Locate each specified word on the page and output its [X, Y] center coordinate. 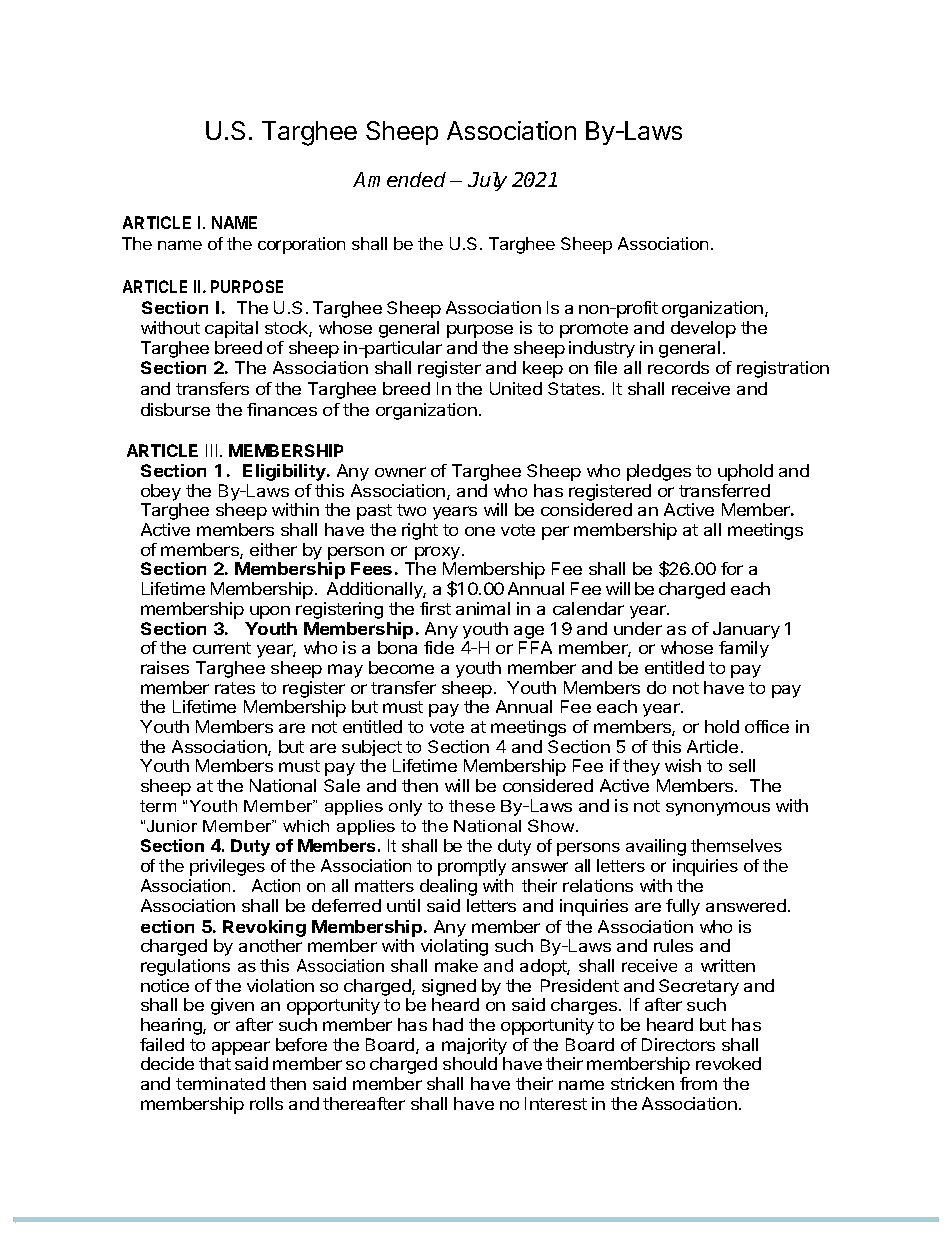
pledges [659, 472]
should [470, 1063]
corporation [301, 245]
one [480, 531]
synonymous [718, 809]
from [698, 1083]
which [306, 826]
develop [703, 329]
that [215, 1063]
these [472, 806]
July [487, 181]
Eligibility [285, 472]
